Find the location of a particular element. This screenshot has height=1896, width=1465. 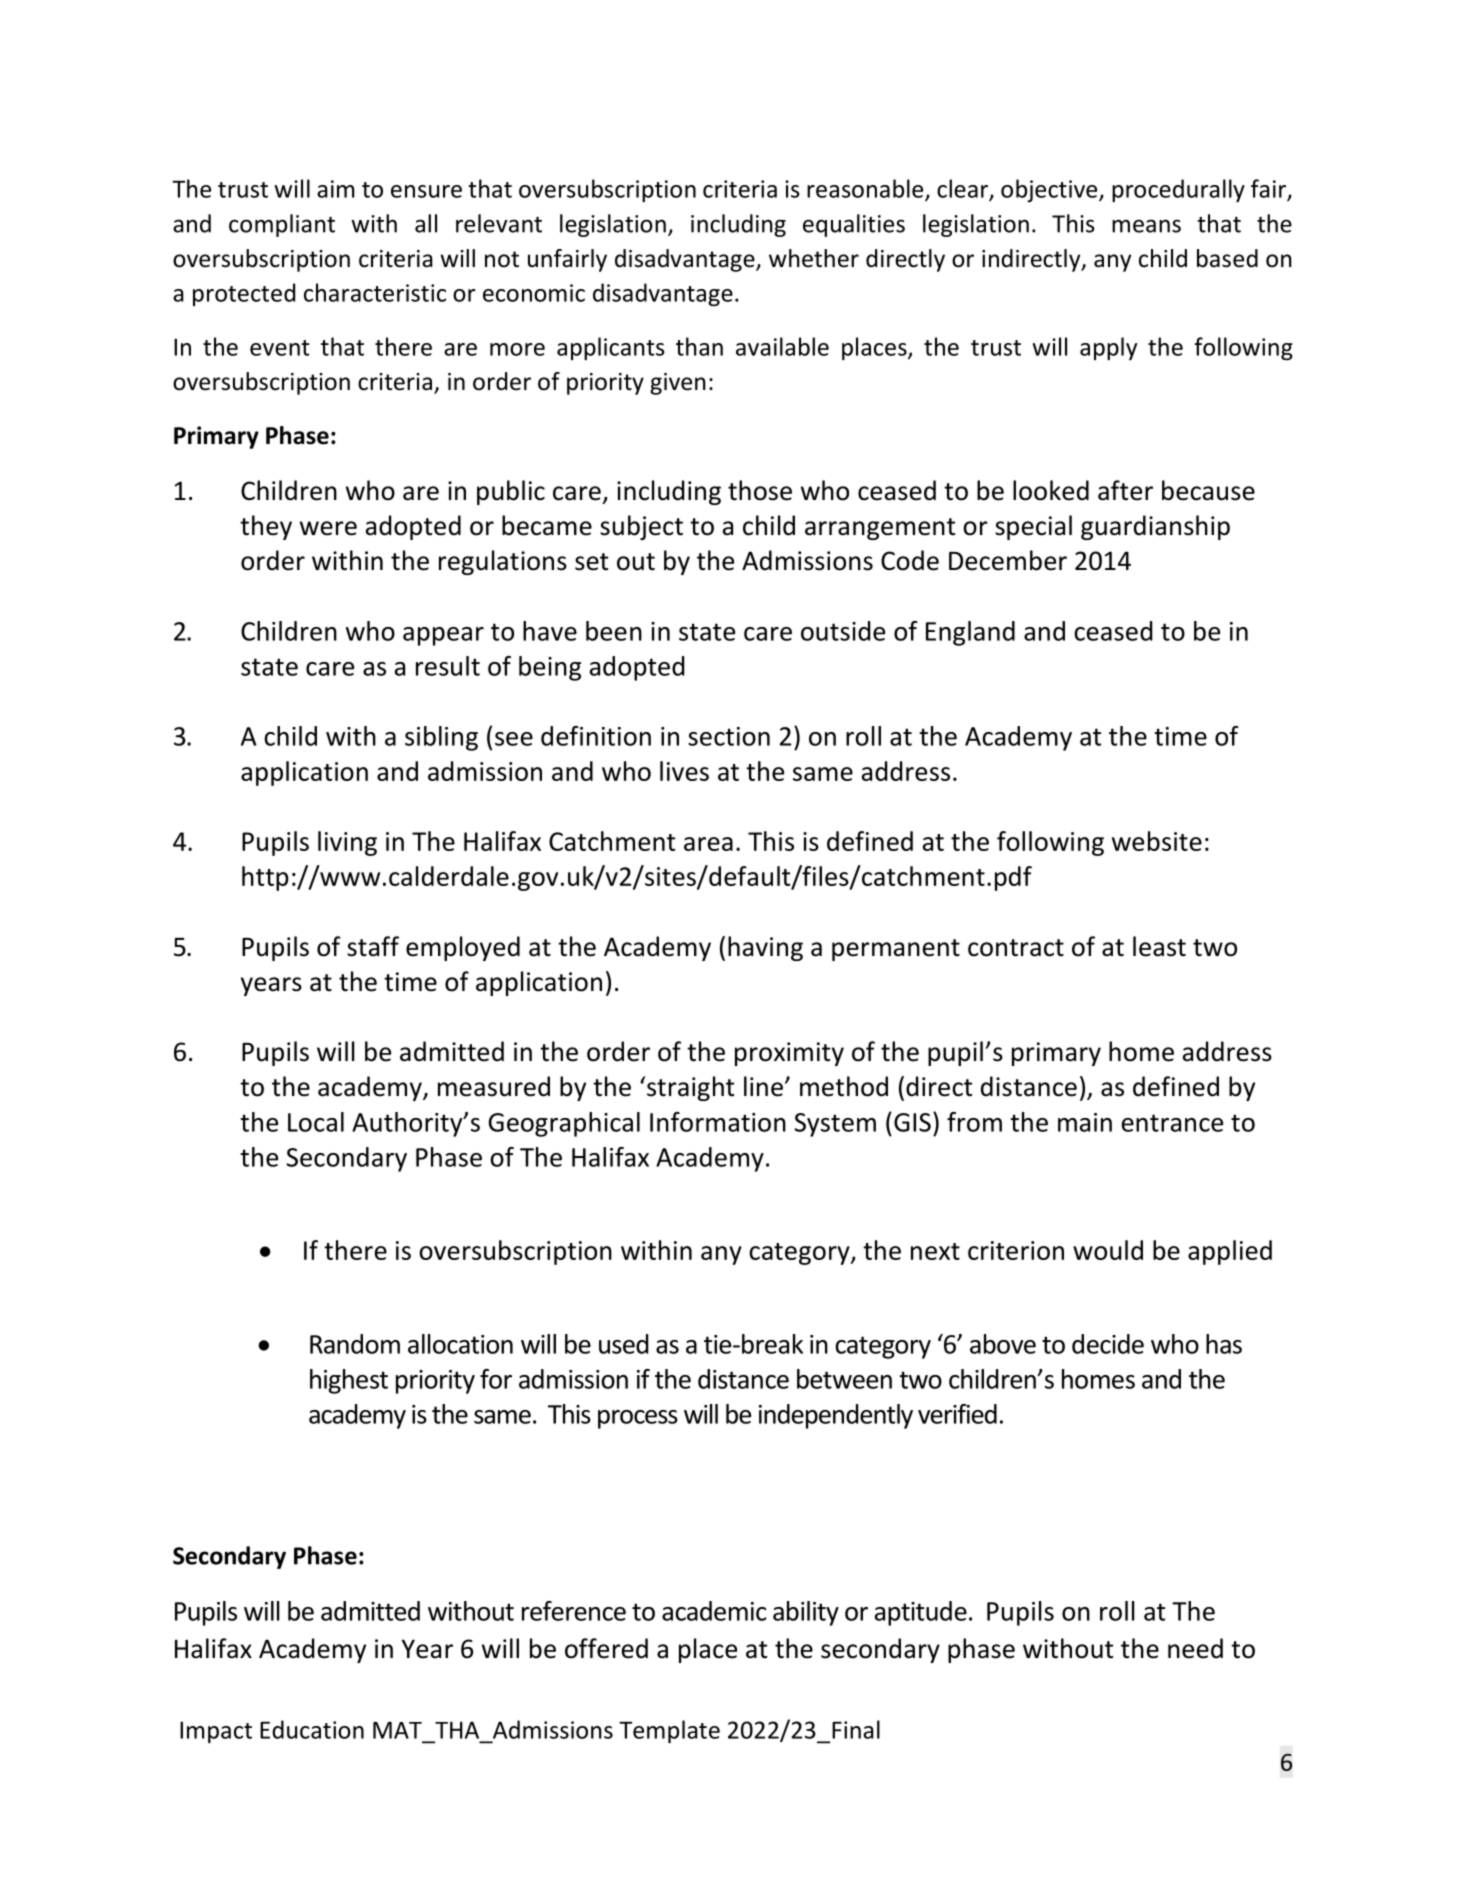

Education is located at coordinates (312, 1729).
